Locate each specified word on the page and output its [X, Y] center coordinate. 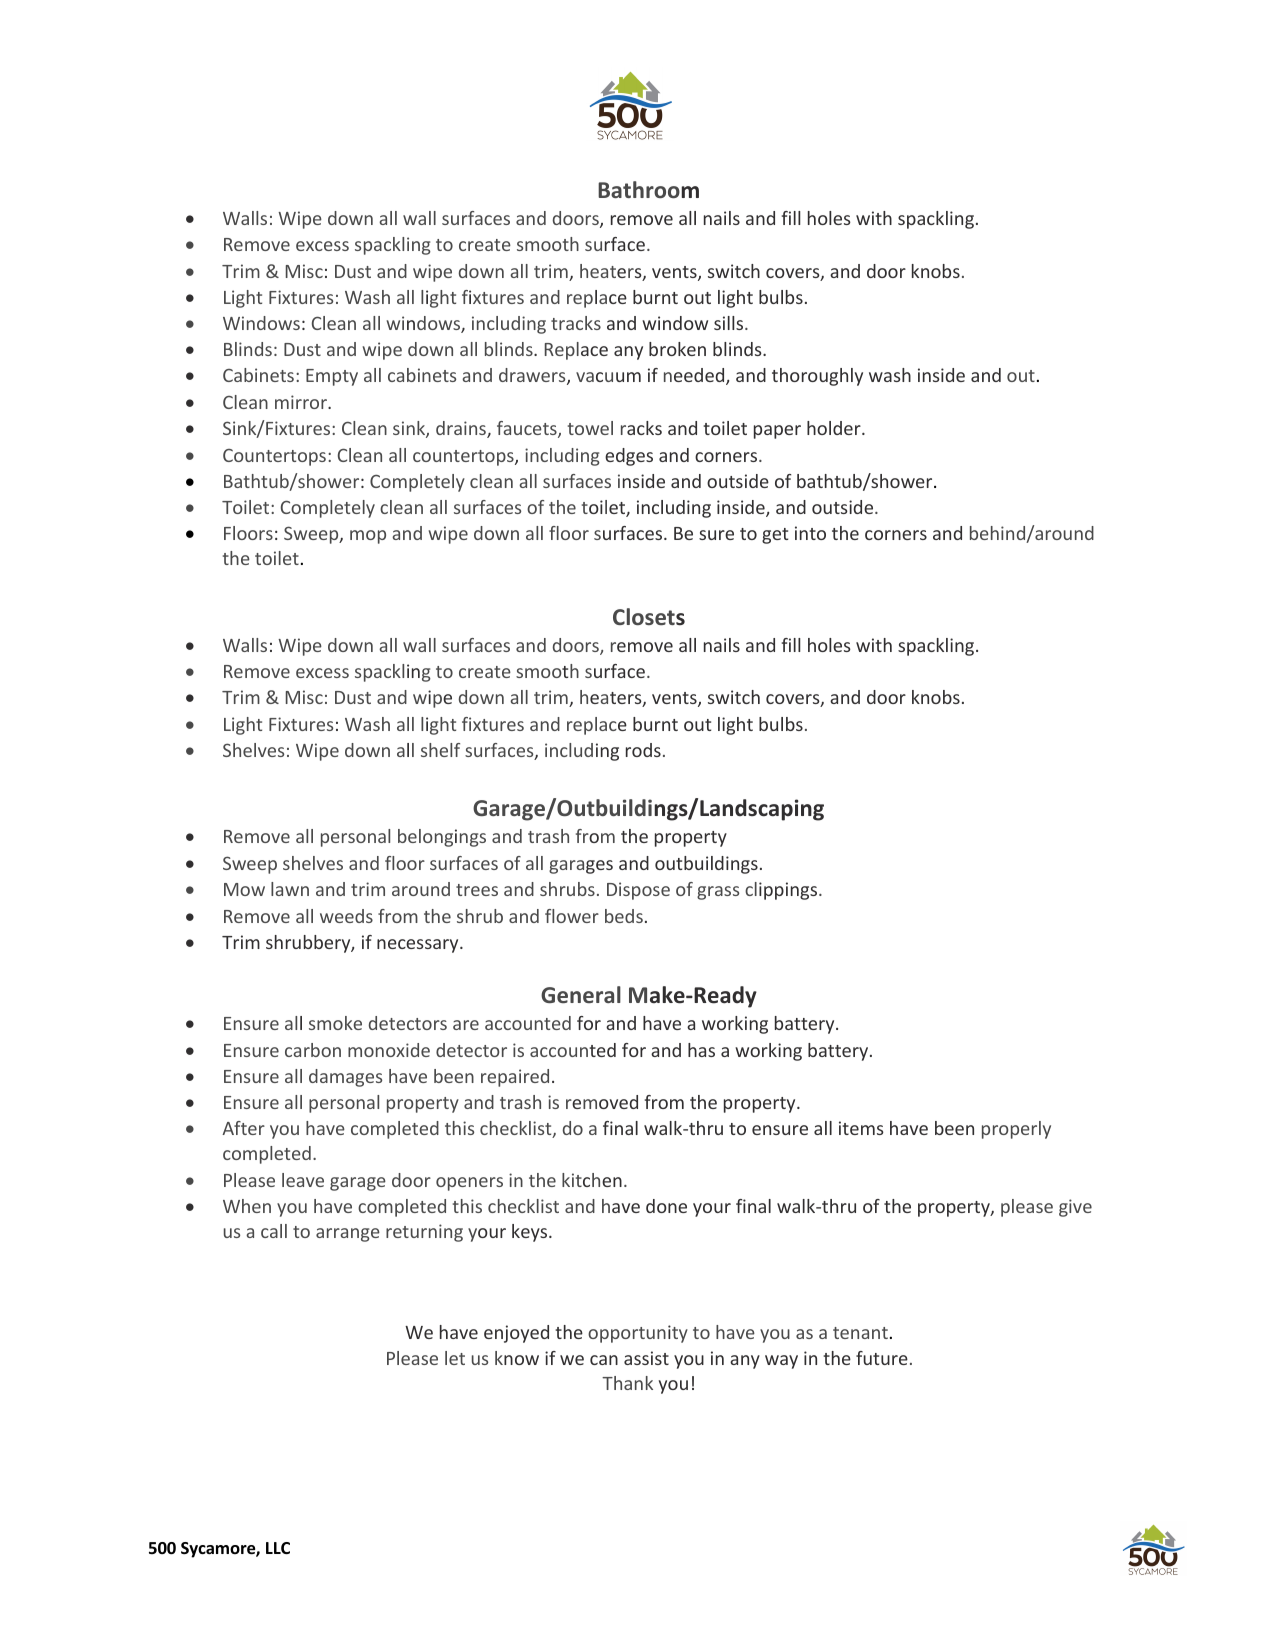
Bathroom [648, 189]
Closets [649, 617]
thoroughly [817, 377]
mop [368, 537]
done [666, 1206]
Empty [332, 377]
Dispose [638, 891]
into [810, 533]
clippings [782, 891]
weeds [346, 916]
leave [303, 1180]
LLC [278, 1548]
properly [1016, 1130]
